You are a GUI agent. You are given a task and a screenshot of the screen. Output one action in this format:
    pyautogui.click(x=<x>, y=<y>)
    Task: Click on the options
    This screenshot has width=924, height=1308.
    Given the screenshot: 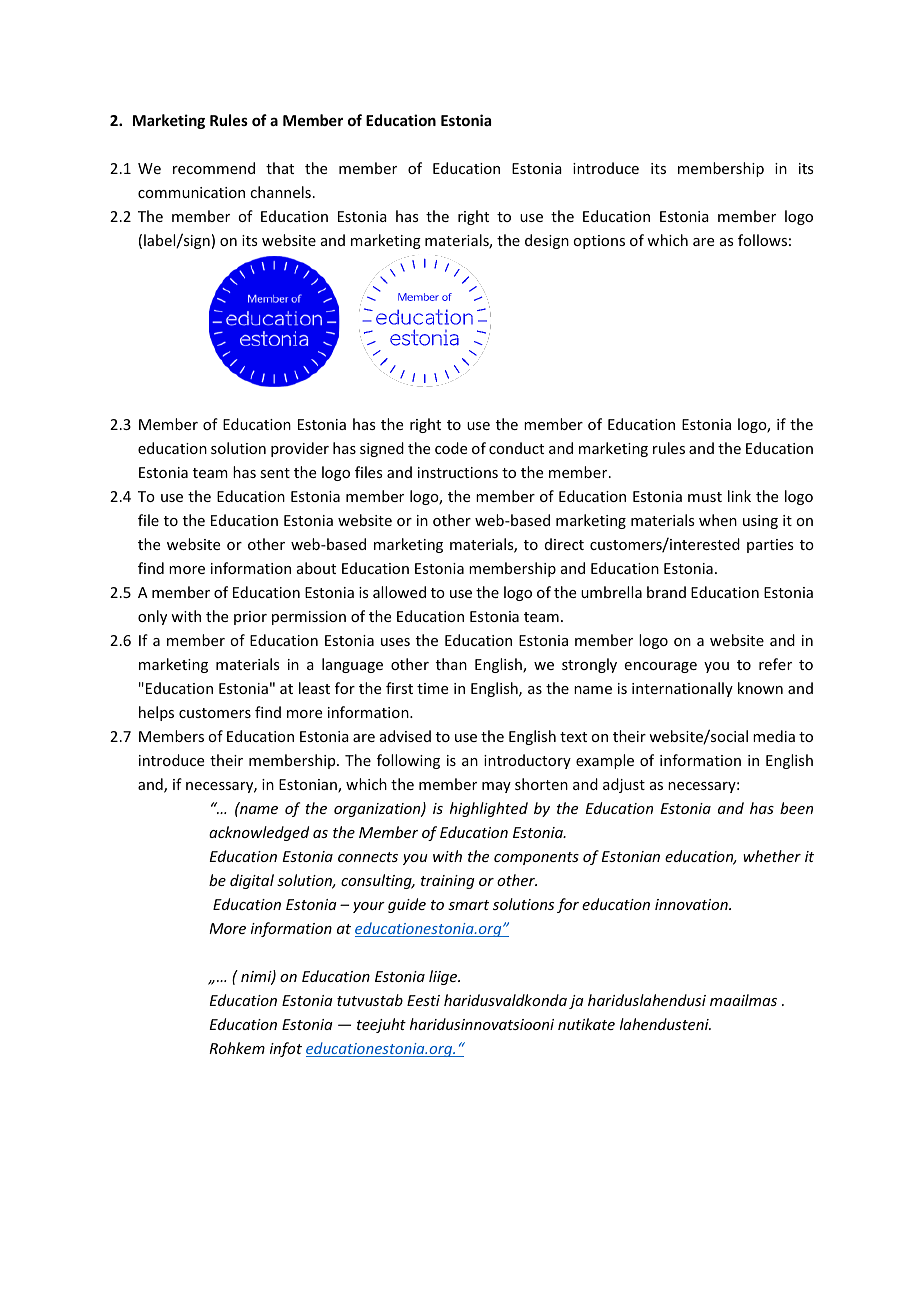 What is the action you would take?
    pyautogui.click(x=599, y=242)
